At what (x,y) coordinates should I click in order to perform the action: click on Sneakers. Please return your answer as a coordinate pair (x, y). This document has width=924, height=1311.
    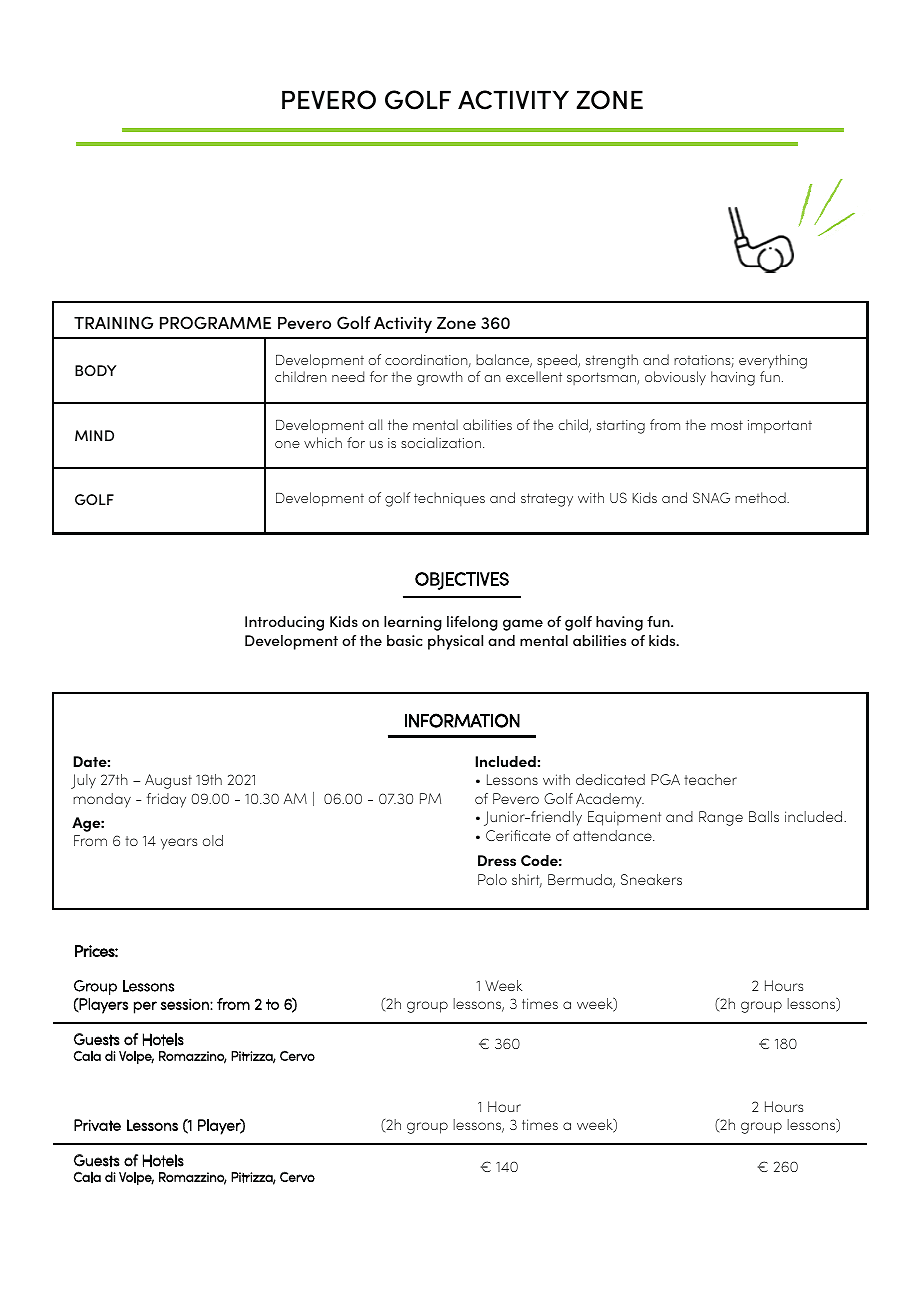
    Looking at the image, I should click on (651, 879).
